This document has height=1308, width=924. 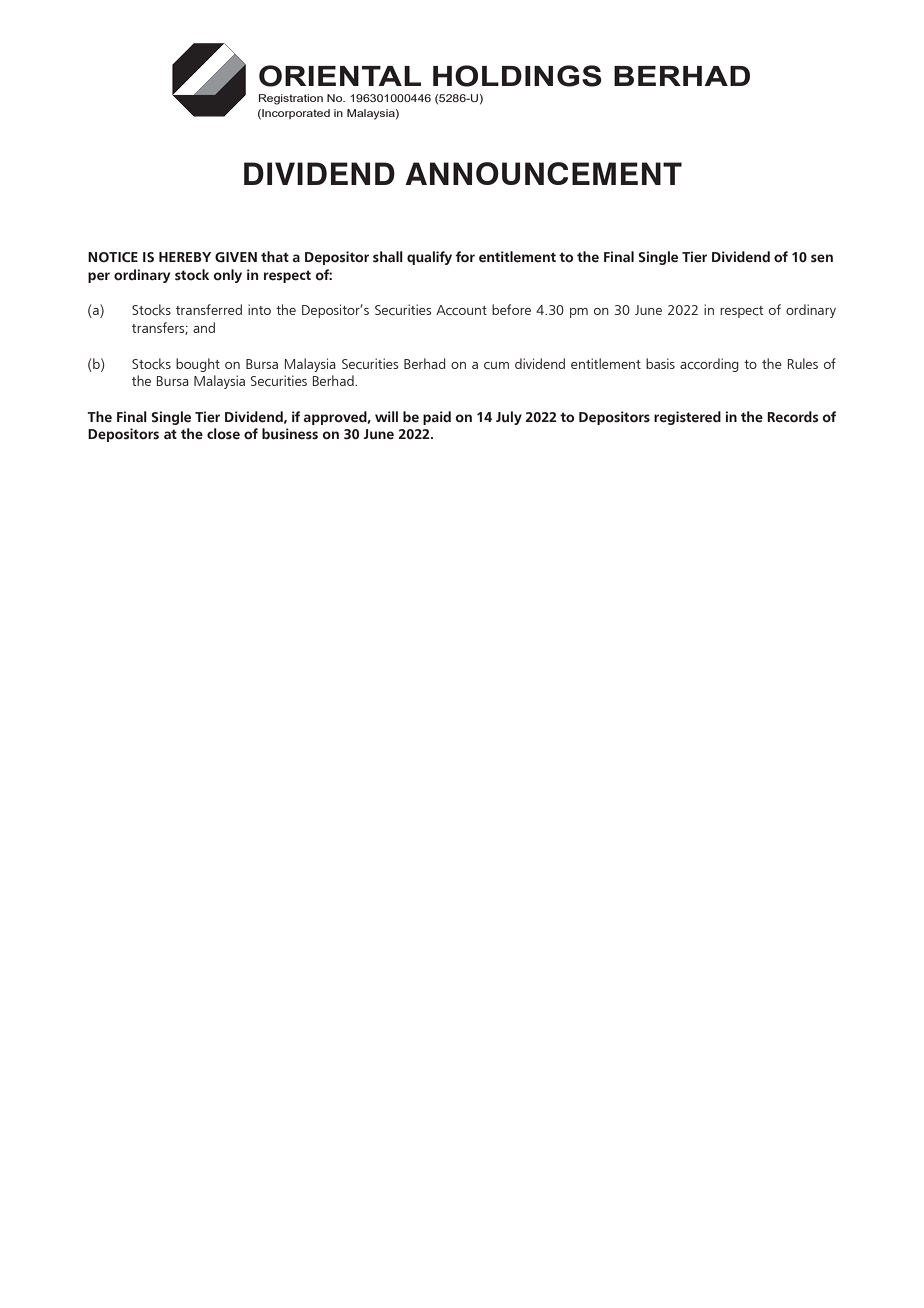 What do you see at coordinates (803, 363) in the document?
I see `Rules` at bounding box center [803, 363].
